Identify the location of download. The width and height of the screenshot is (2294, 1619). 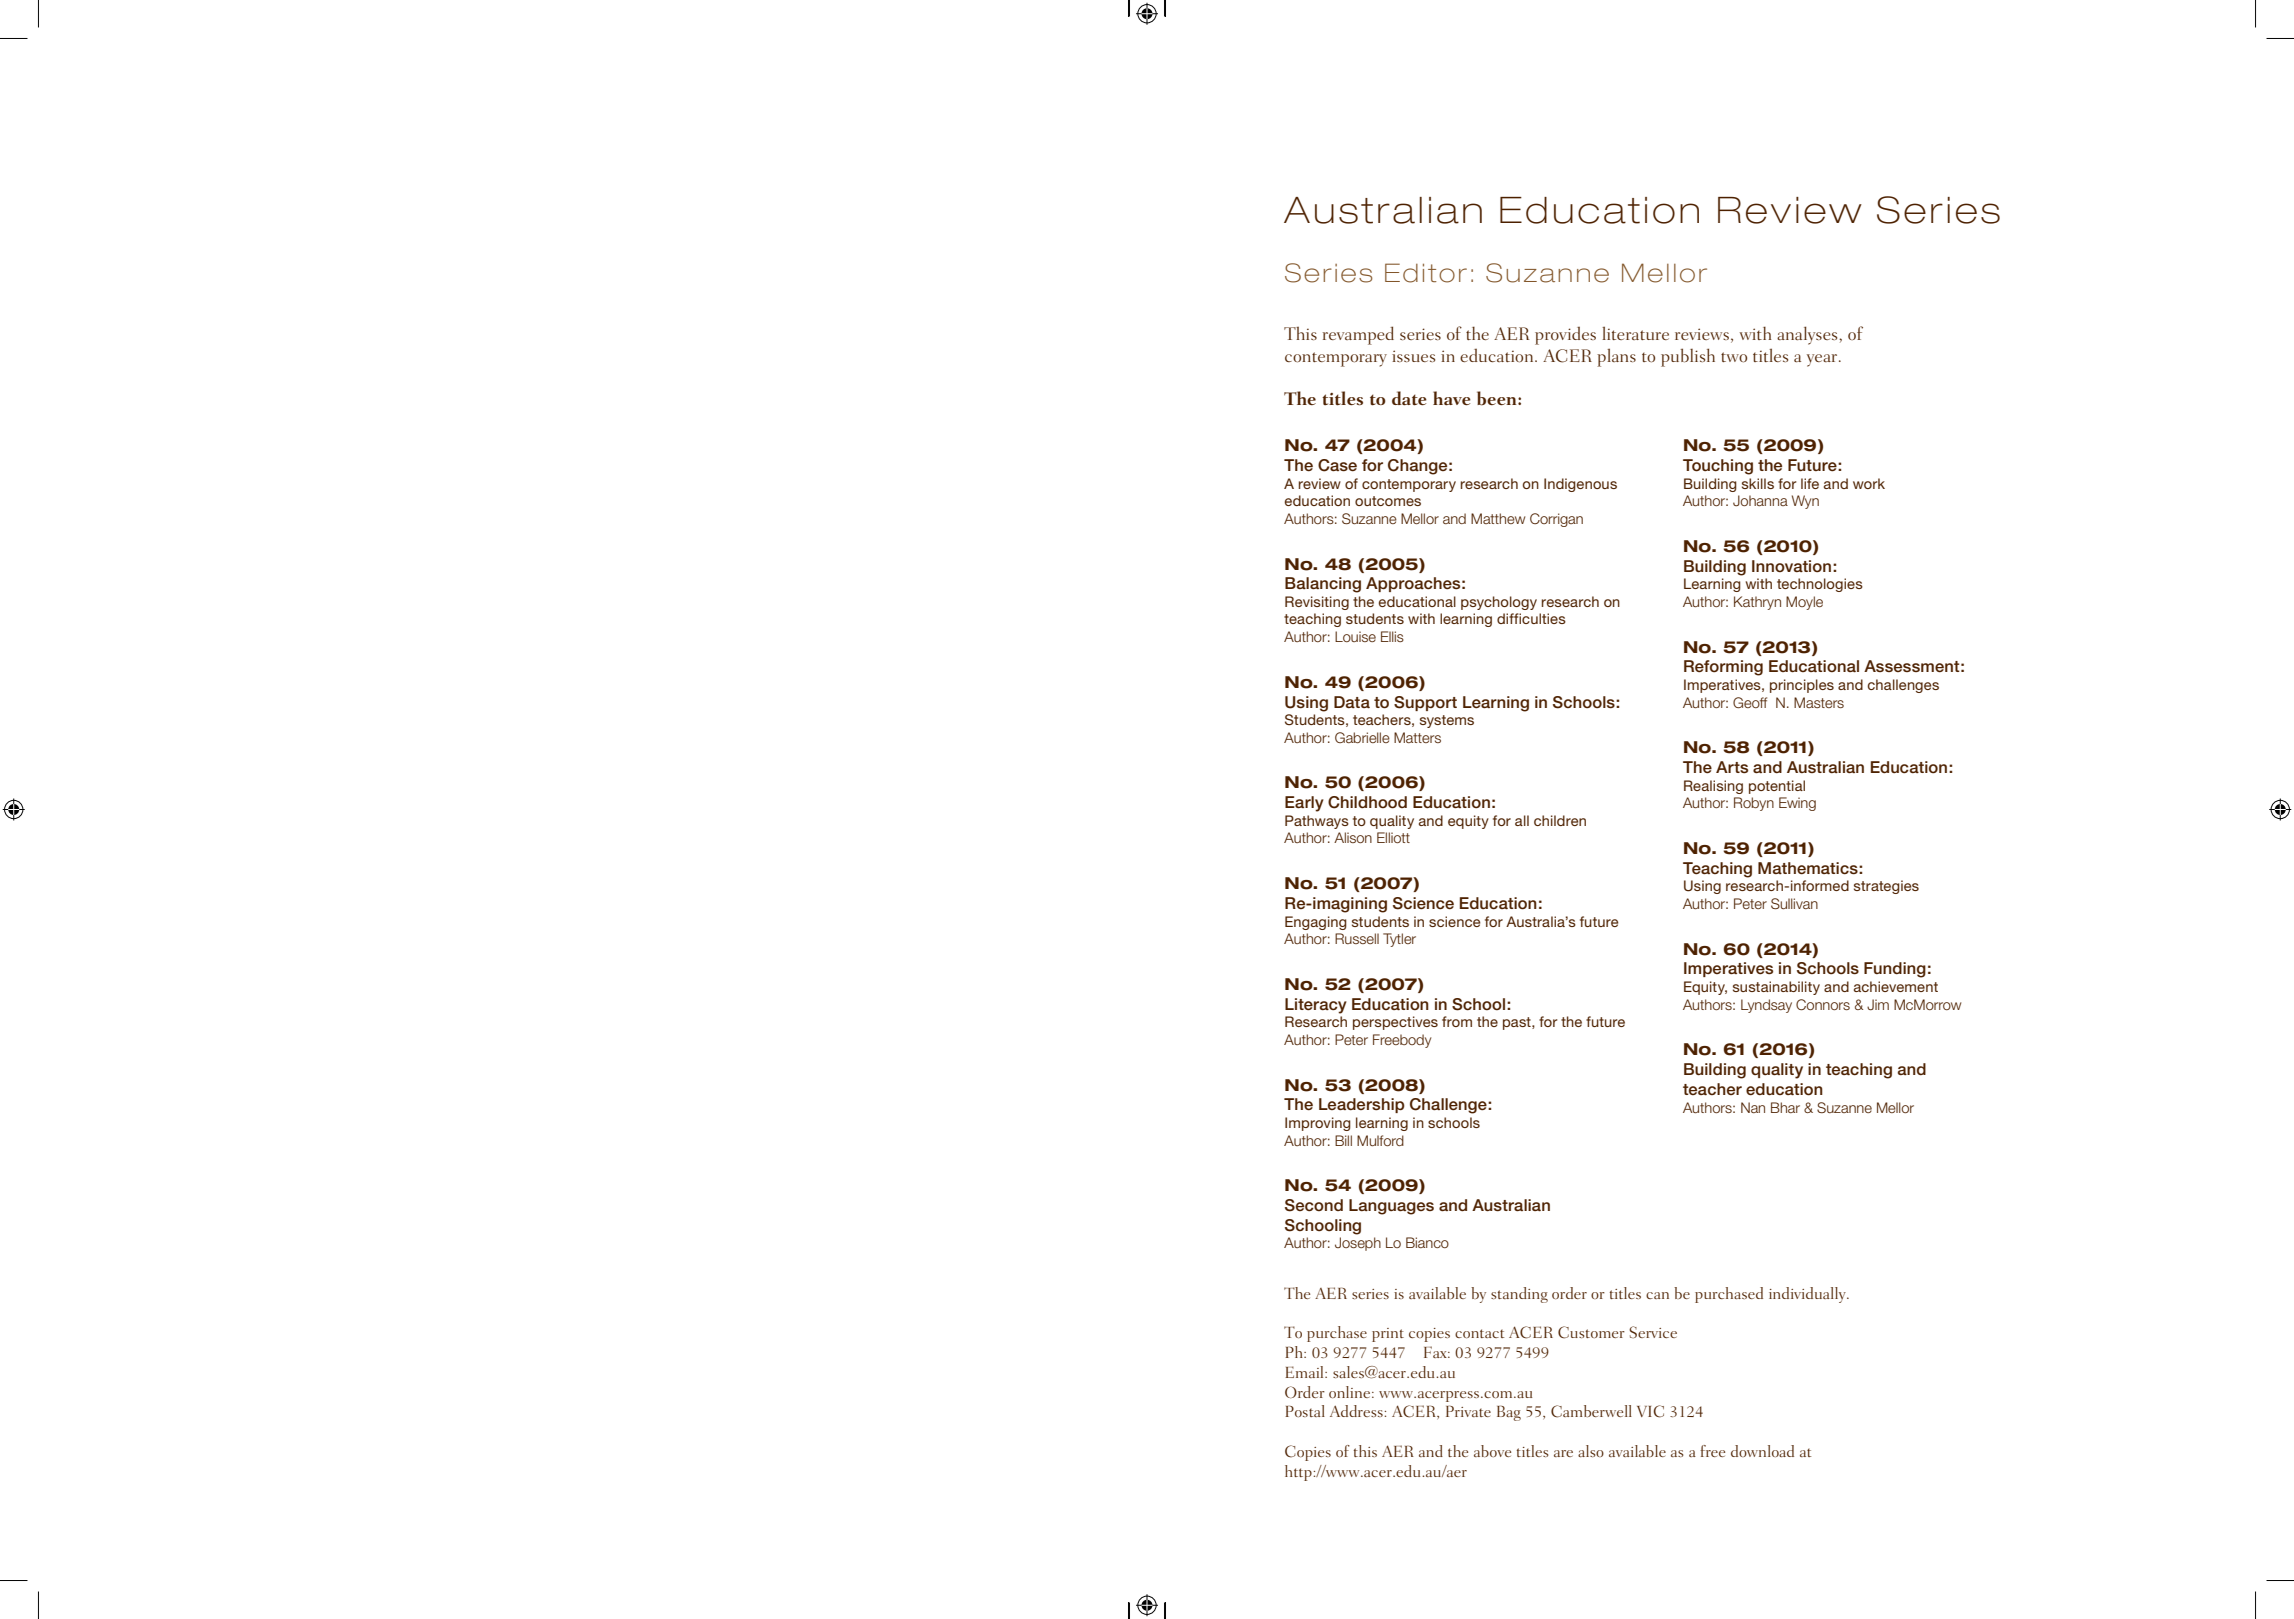
(1762, 1451).
